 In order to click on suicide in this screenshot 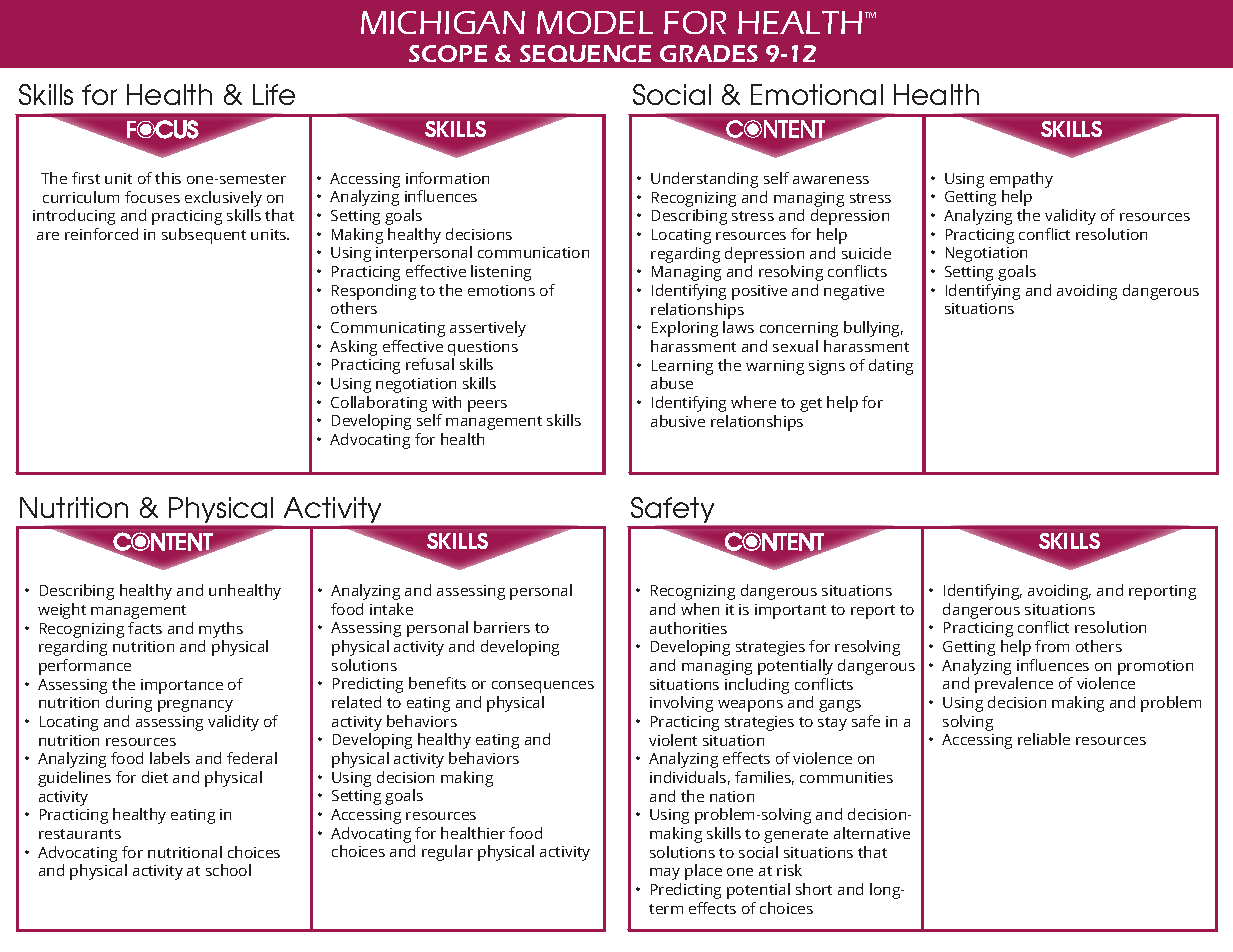, I will do `click(866, 253)`.
